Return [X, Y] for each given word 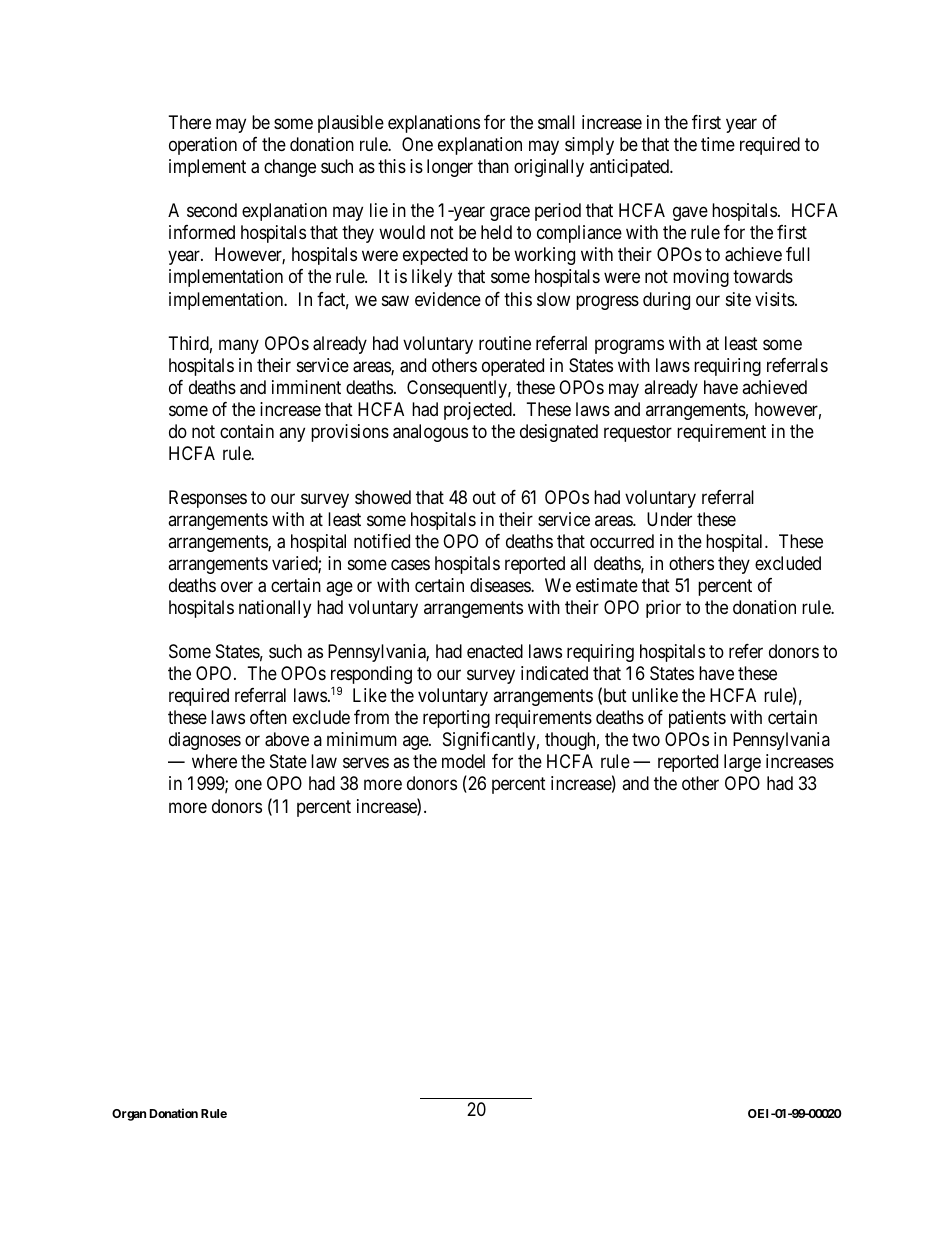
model [463, 761]
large [742, 763]
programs [629, 346]
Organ [129, 1115]
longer [450, 168]
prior [663, 609]
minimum [362, 739]
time [718, 144]
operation [203, 146]
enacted [495, 651]
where [214, 761]
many [239, 346]
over [237, 587]
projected [479, 411]
